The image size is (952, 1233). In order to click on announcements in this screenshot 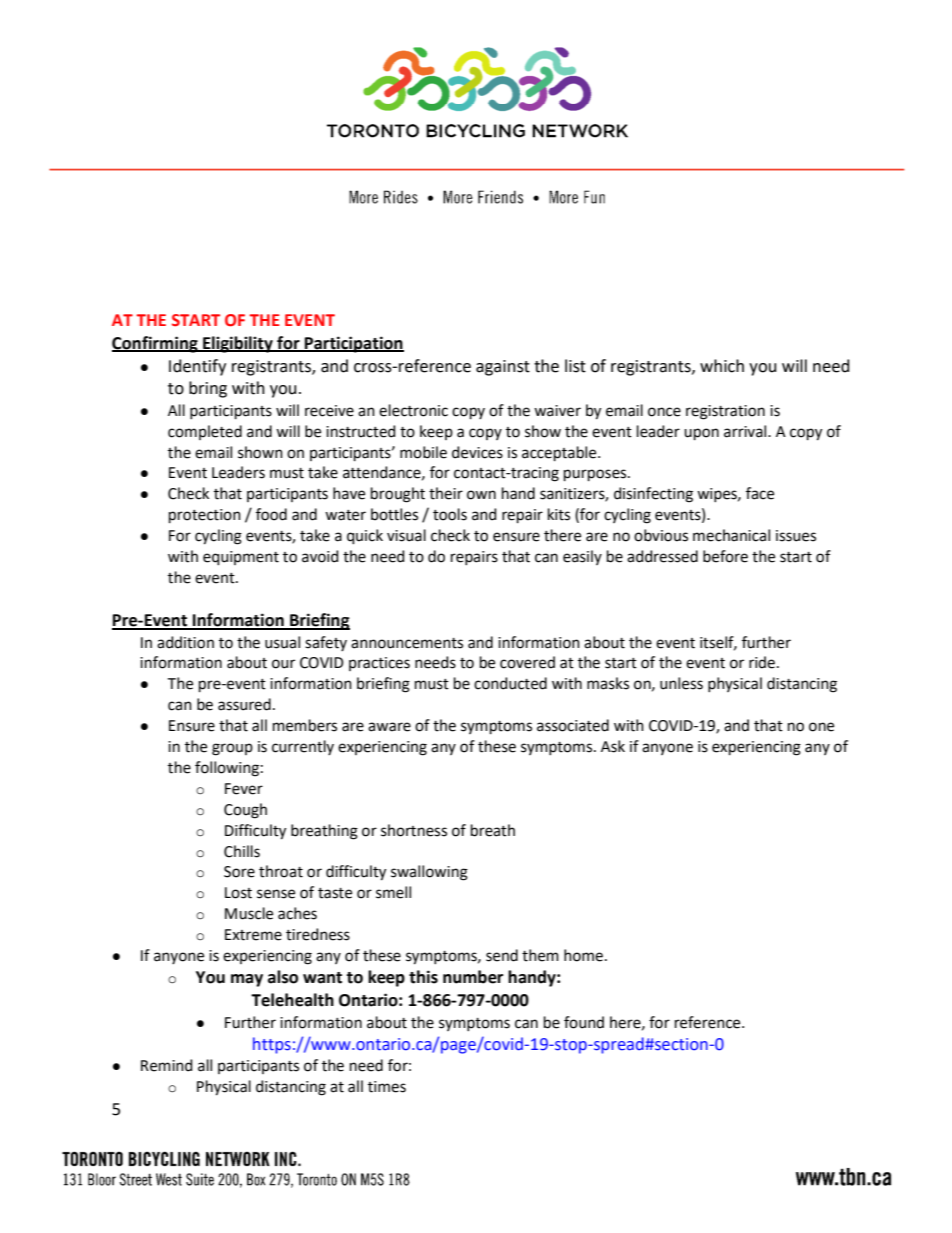, I will do `click(407, 643)`.
